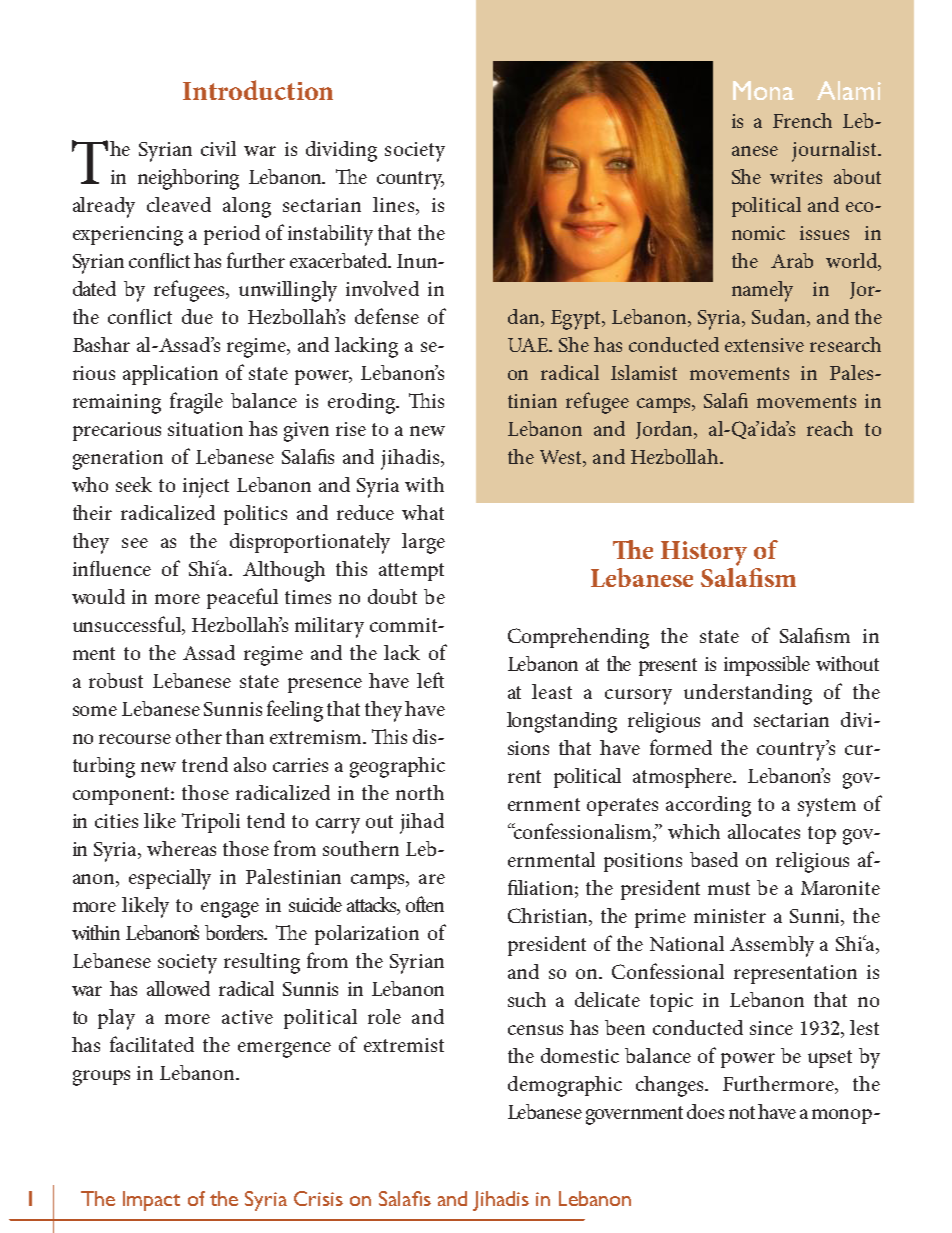 Image resolution: width=952 pixels, height=1233 pixels. I want to click on Impact, so click(151, 1201).
